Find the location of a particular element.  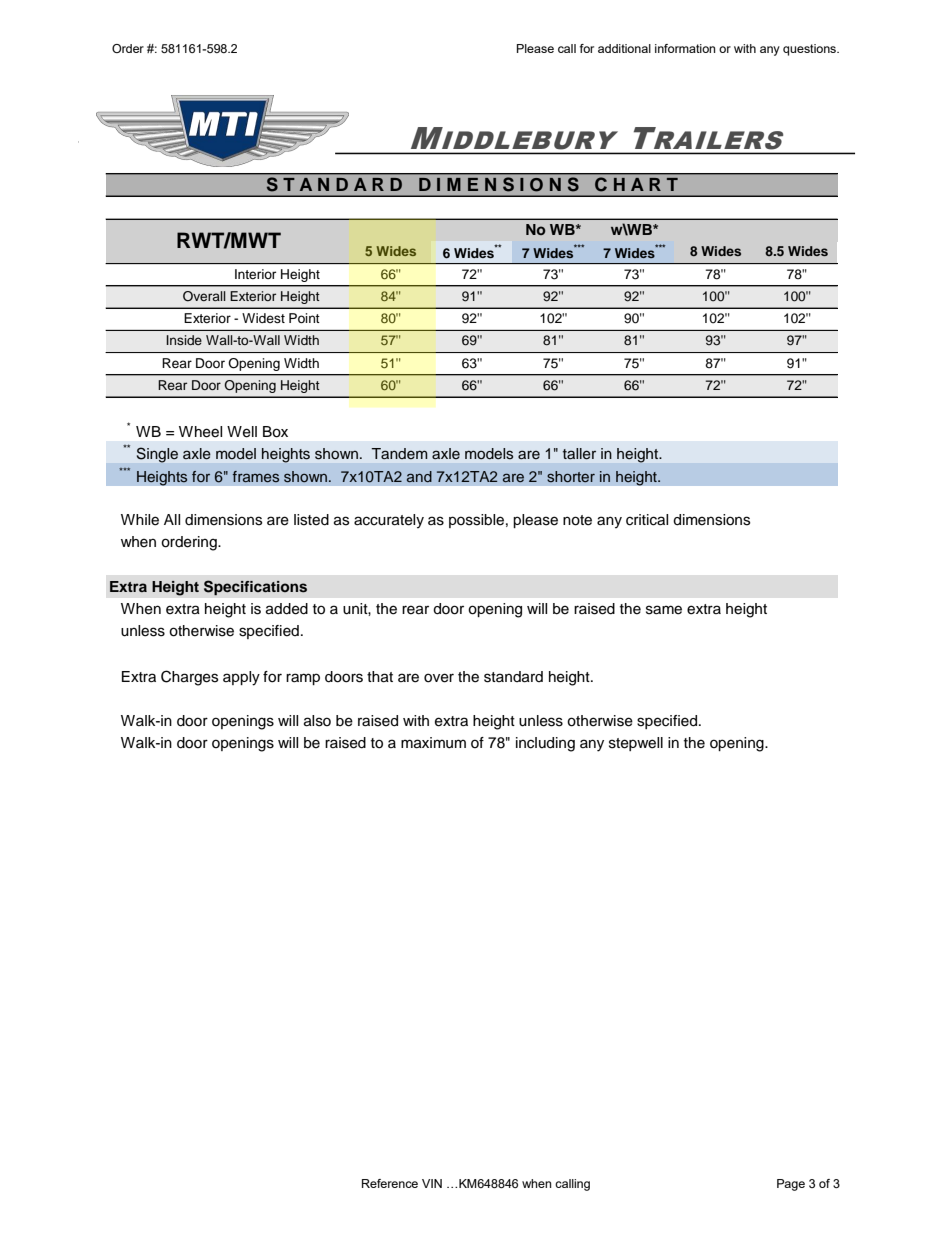

same is located at coordinates (664, 610).
